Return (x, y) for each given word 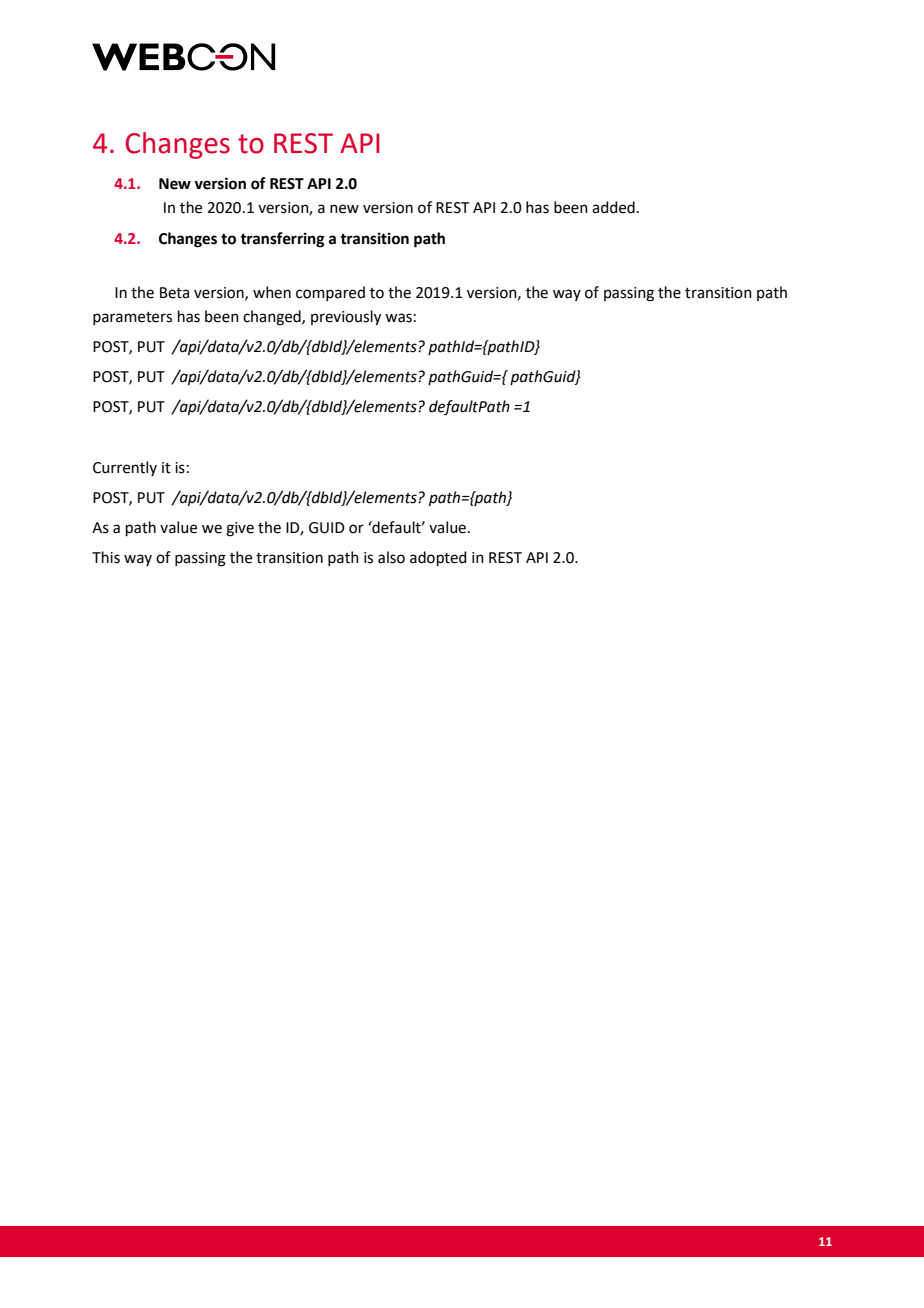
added (613, 207)
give (240, 529)
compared (330, 293)
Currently (125, 468)
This (106, 557)
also (391, 557)
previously (346, 318)
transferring (282, 240)
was (398, 318)
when (272, 292)
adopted (438, 558)
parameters (132, 318)
